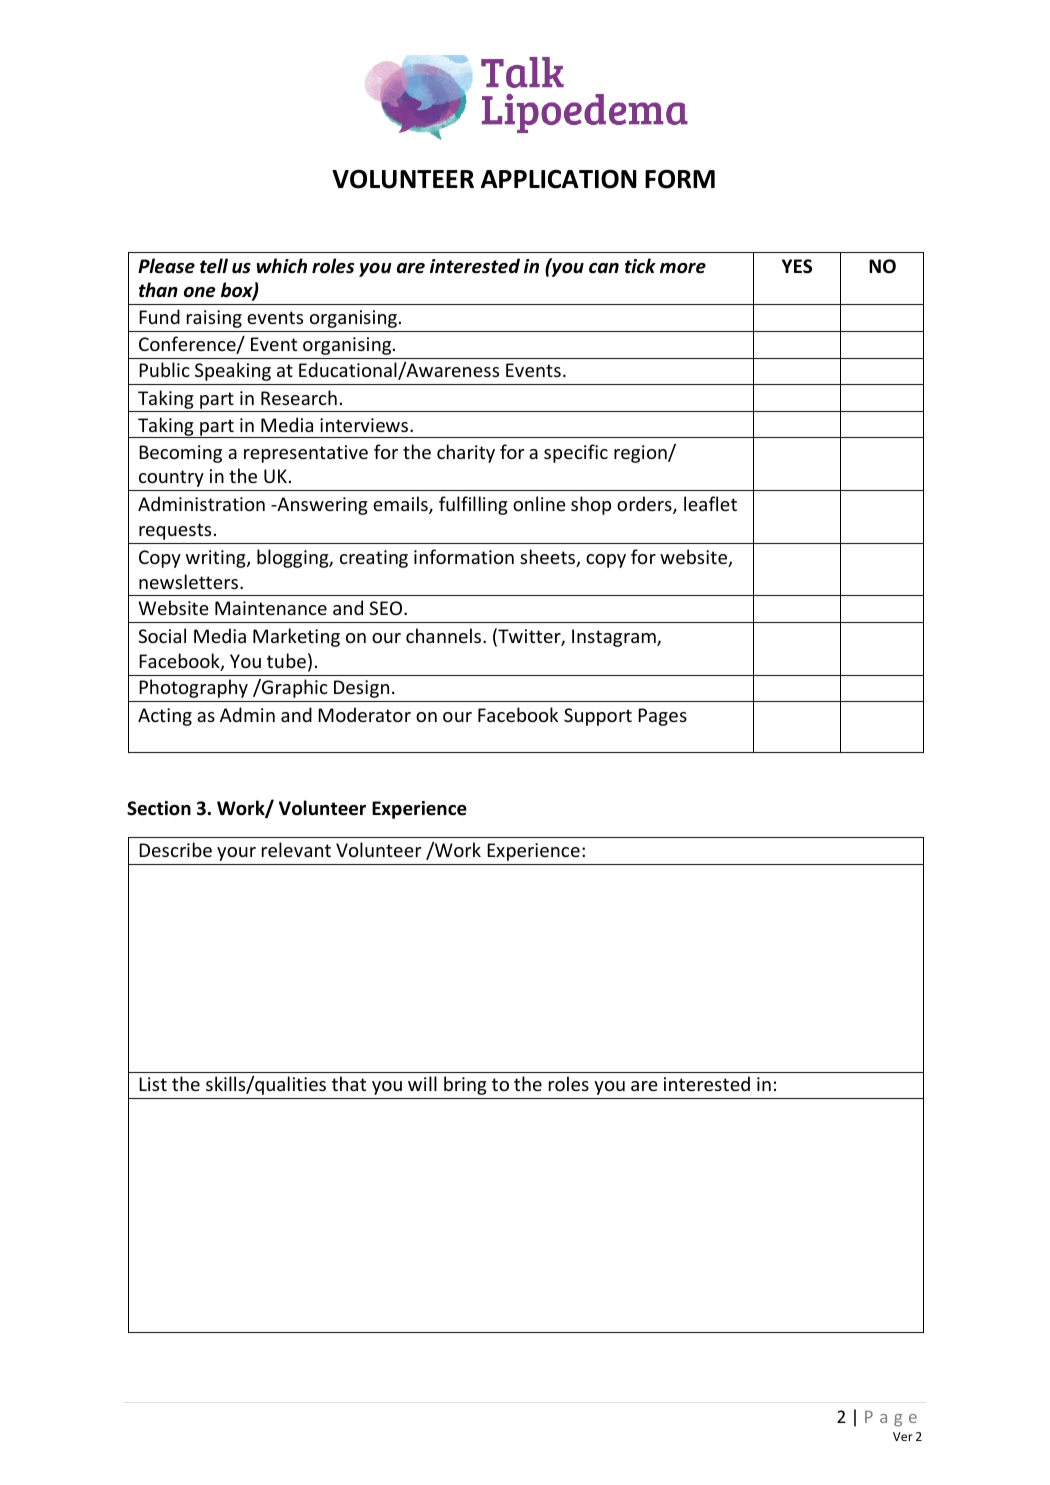  What do you see at coordinates (153, 1084) in the image?
I see `List` at bounding box center [153, 1084].
